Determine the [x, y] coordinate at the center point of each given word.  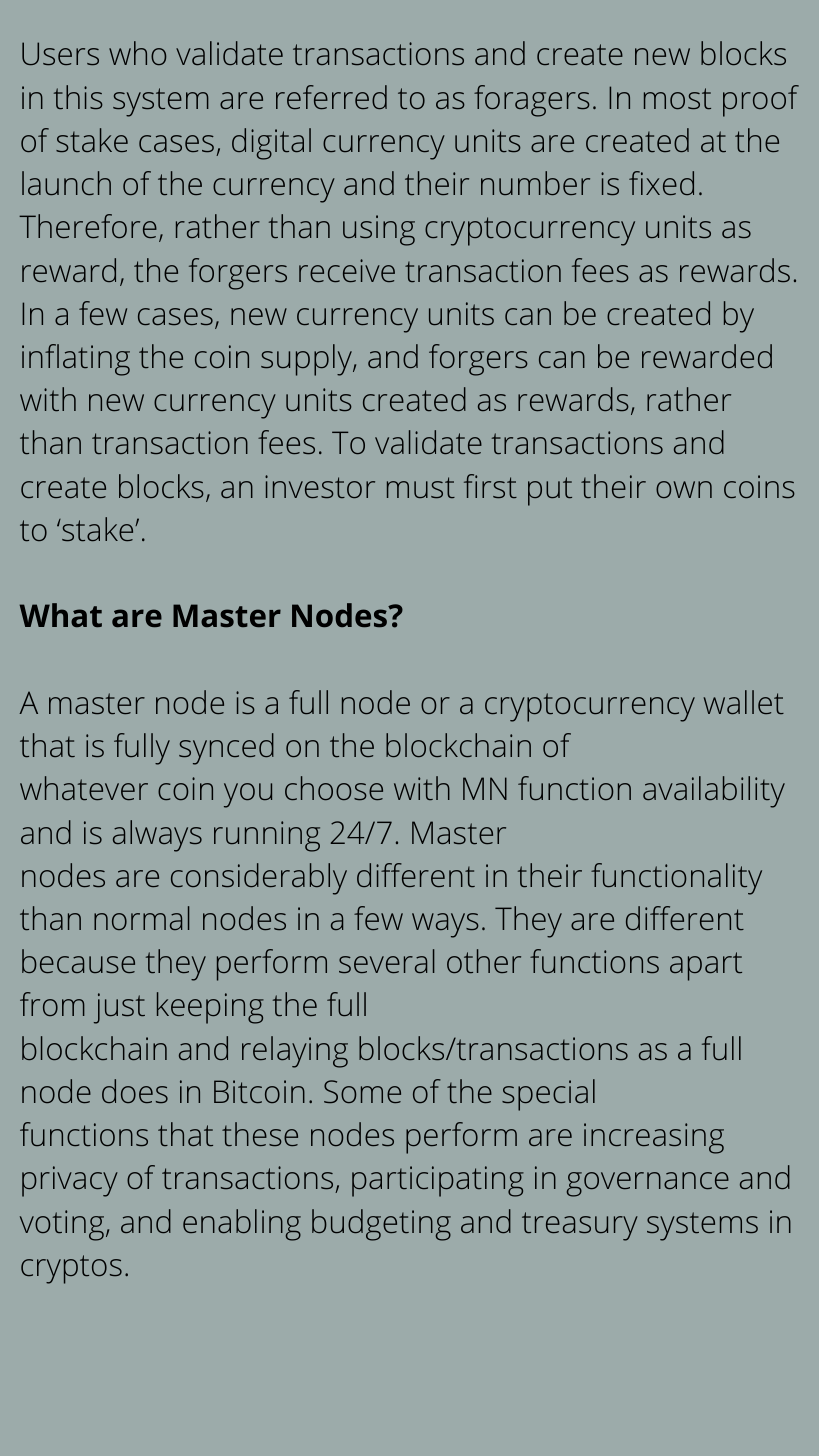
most [677, 98]
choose [334, 788]
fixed [661, 183]
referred [331, 97]
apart [706, 966]
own [684, 489]
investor [320, 486]
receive [347, 270]
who [137, 53]
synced [226, 749]
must [421, 487]
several [387, 961]
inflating [76, 360]
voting [63, 1225]
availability [714, 792]
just [119, 1008]
